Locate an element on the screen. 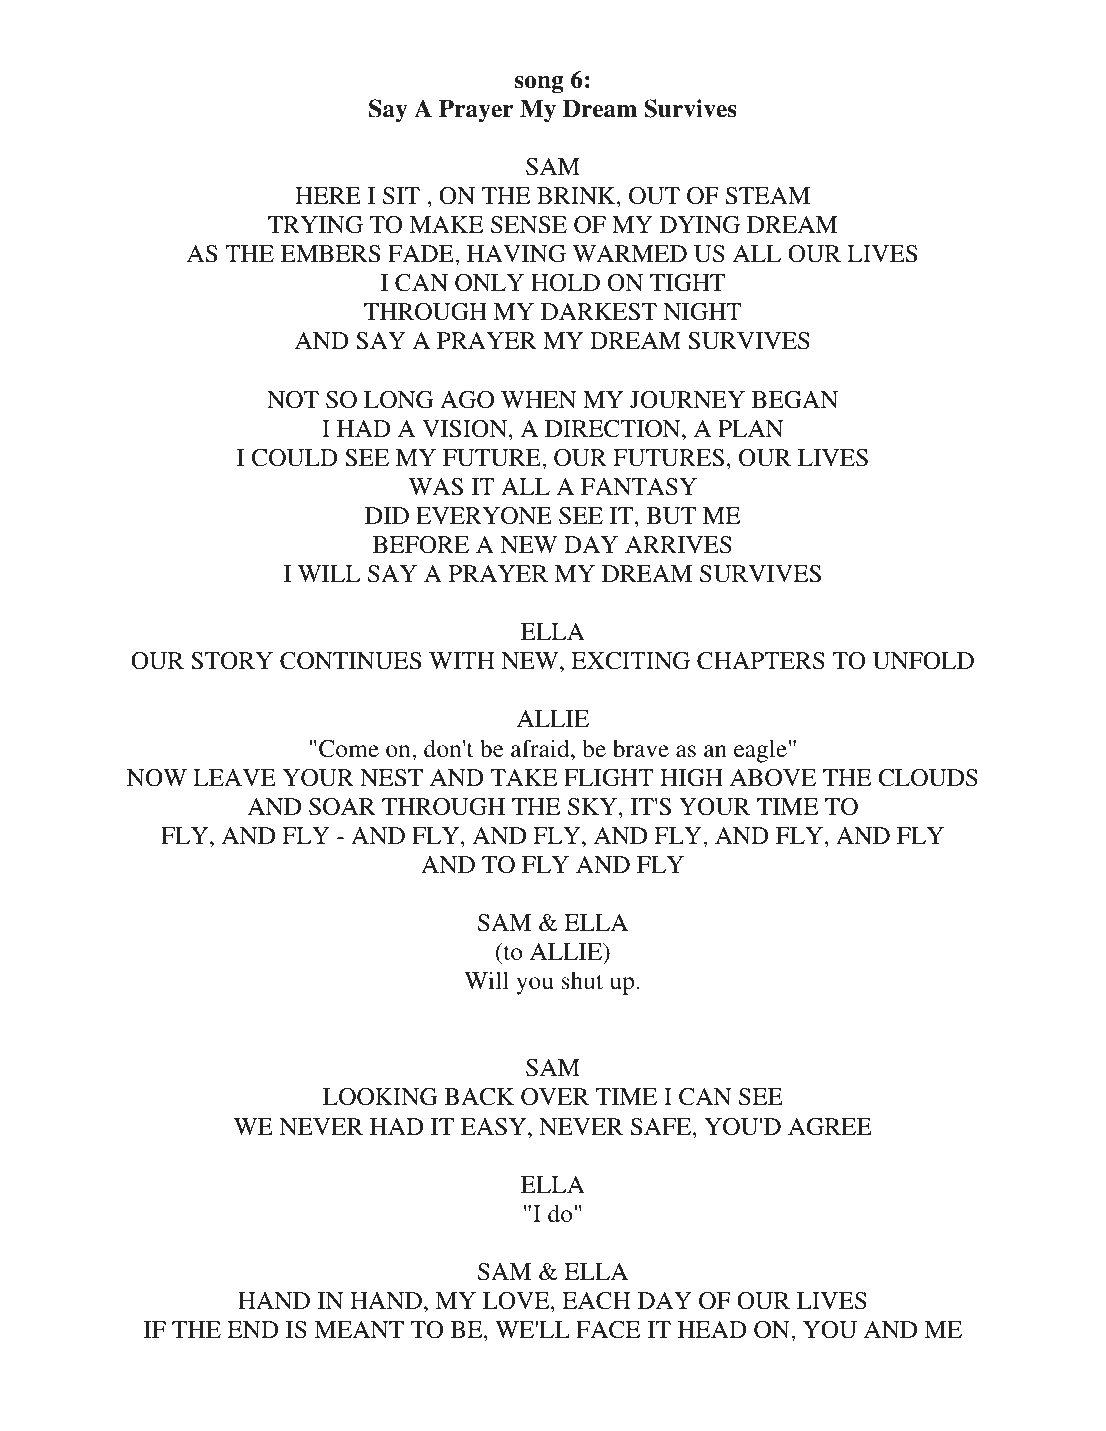 The image size is (1106, 1431). afraid is located at coordinates (541, 748).
